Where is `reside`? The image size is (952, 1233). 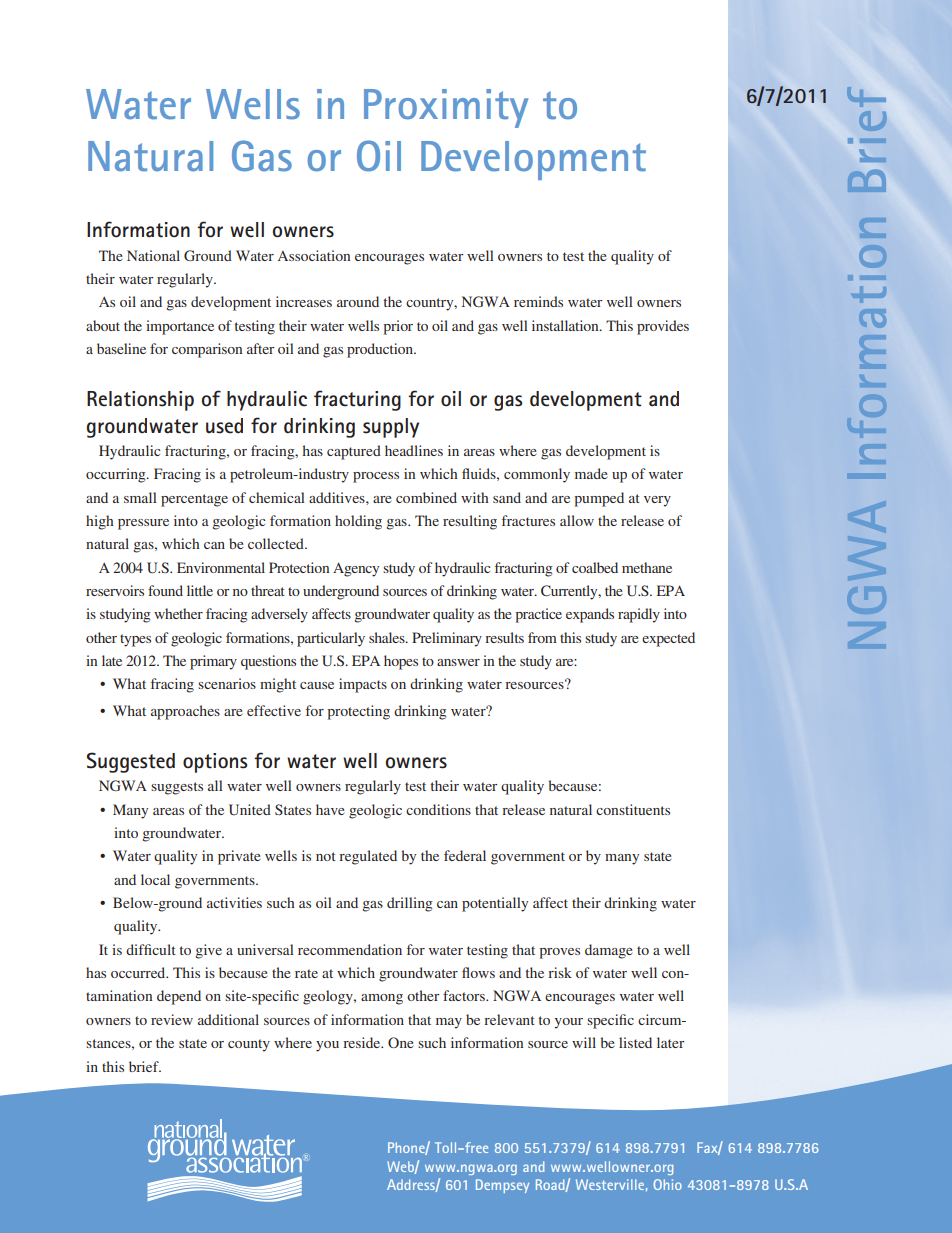
reside is located at coordinates (363, 1042).
